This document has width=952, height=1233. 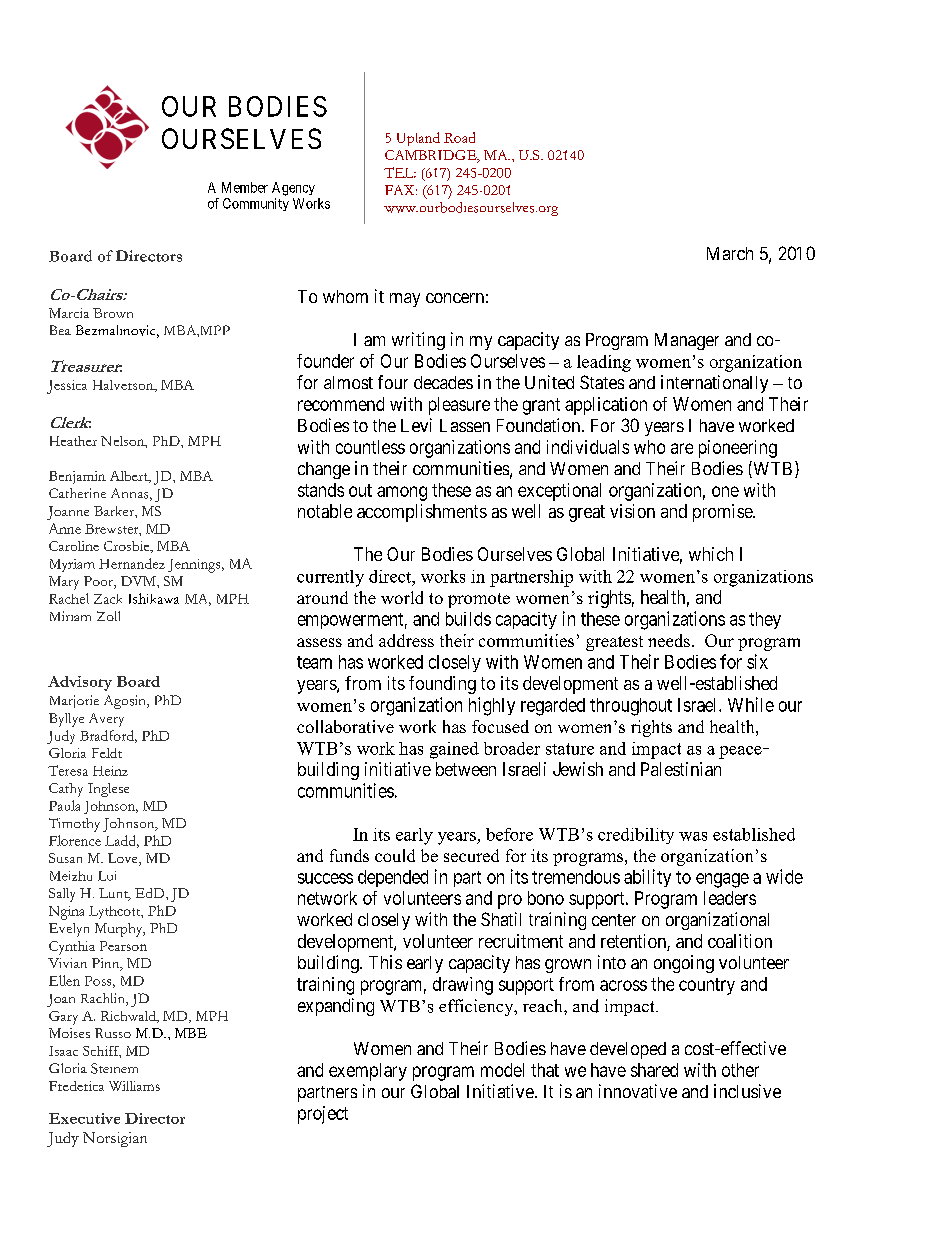 I want to click on Avery, so click(x=106, y=720).
